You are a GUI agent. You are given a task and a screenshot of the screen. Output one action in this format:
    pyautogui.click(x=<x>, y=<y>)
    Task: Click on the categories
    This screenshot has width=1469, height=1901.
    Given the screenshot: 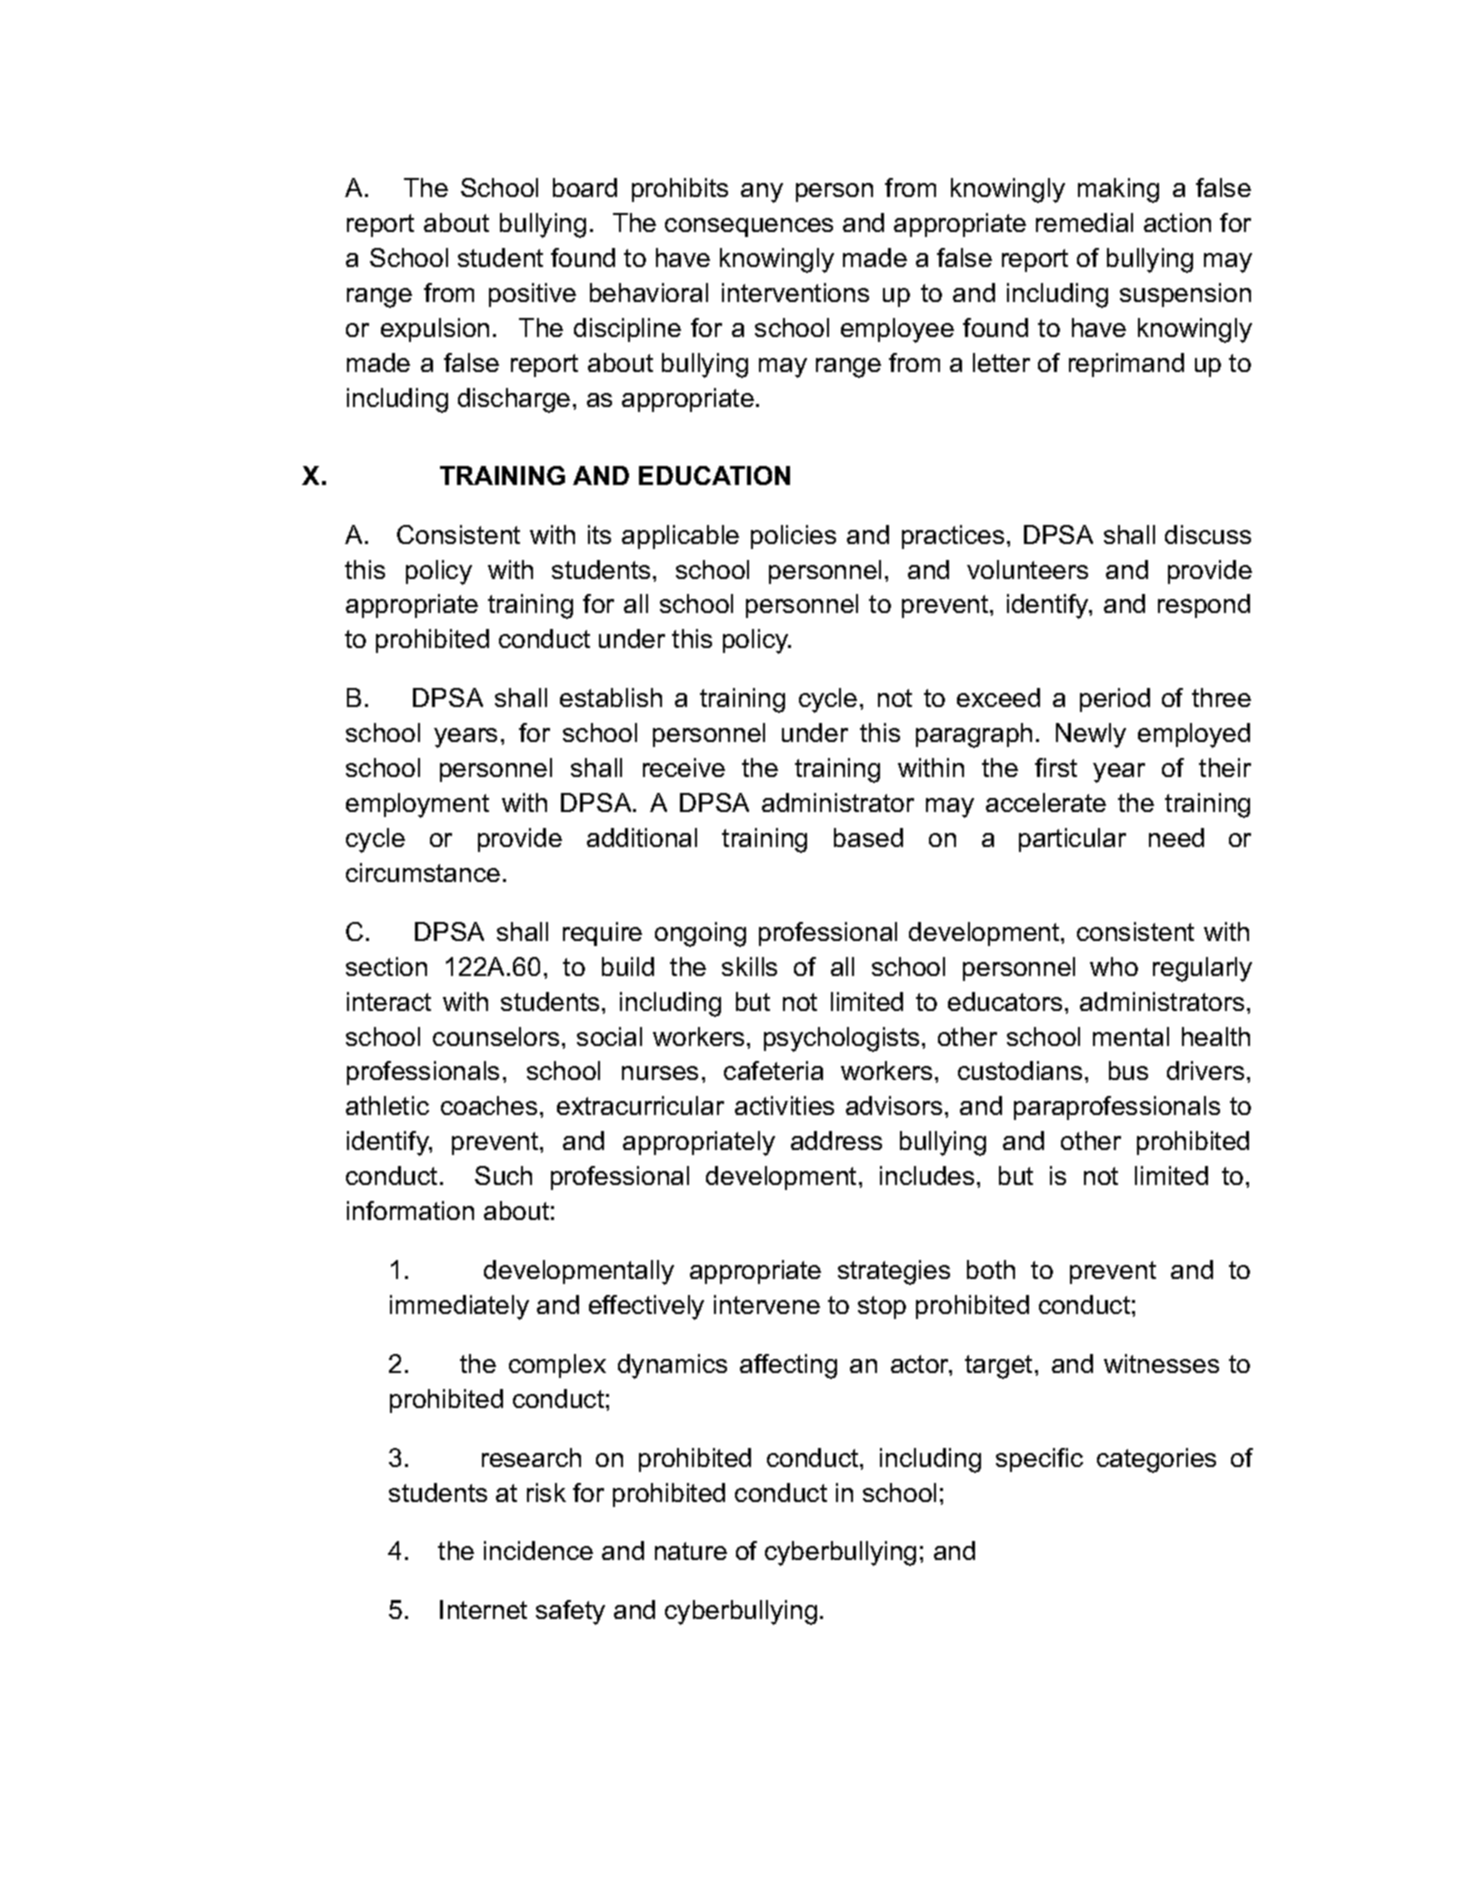 What is the action you would take?
    pyautogui.click(x=1156, y=1460)
